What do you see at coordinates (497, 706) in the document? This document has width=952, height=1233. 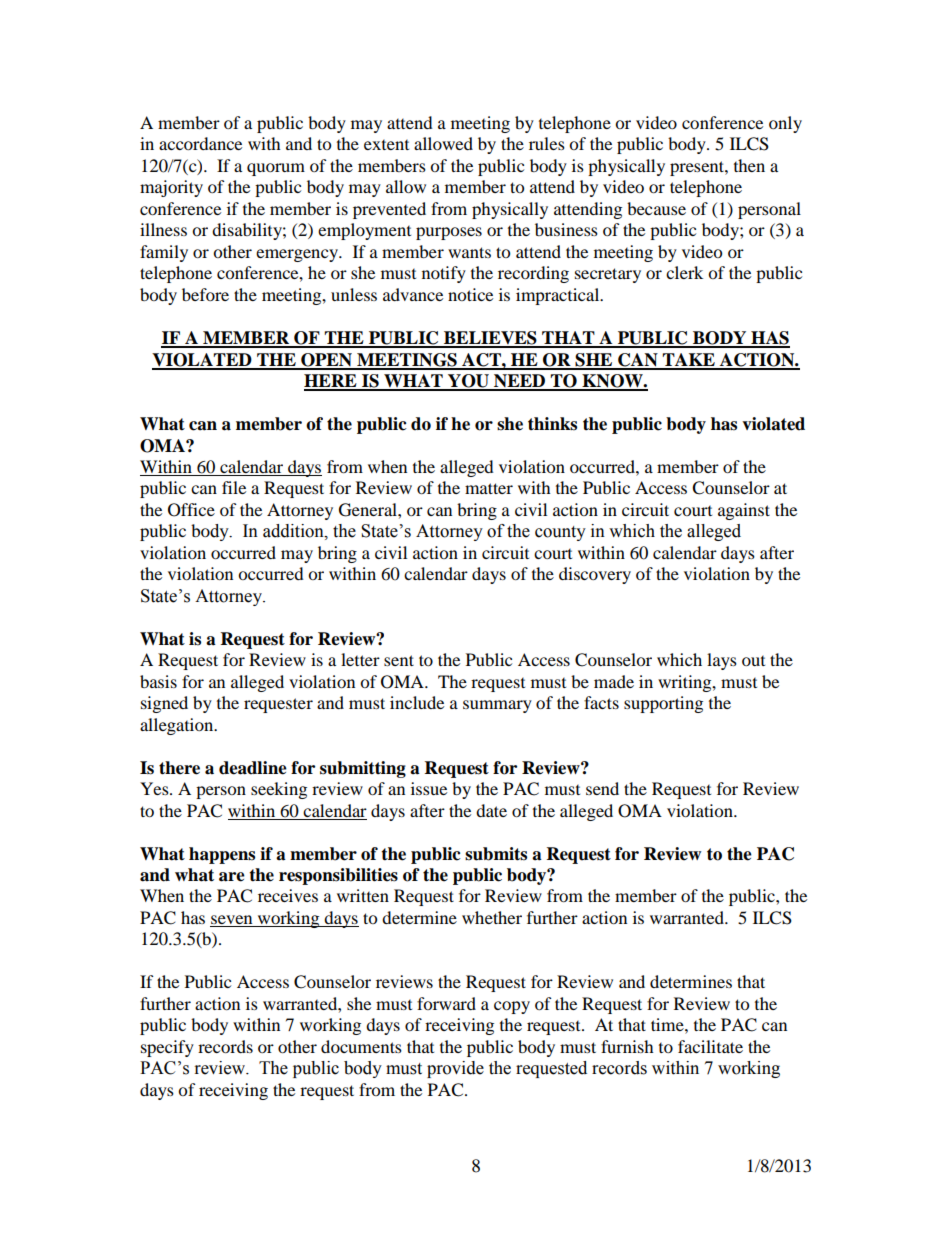 I see `summary` at bounding box center [497, 706].
